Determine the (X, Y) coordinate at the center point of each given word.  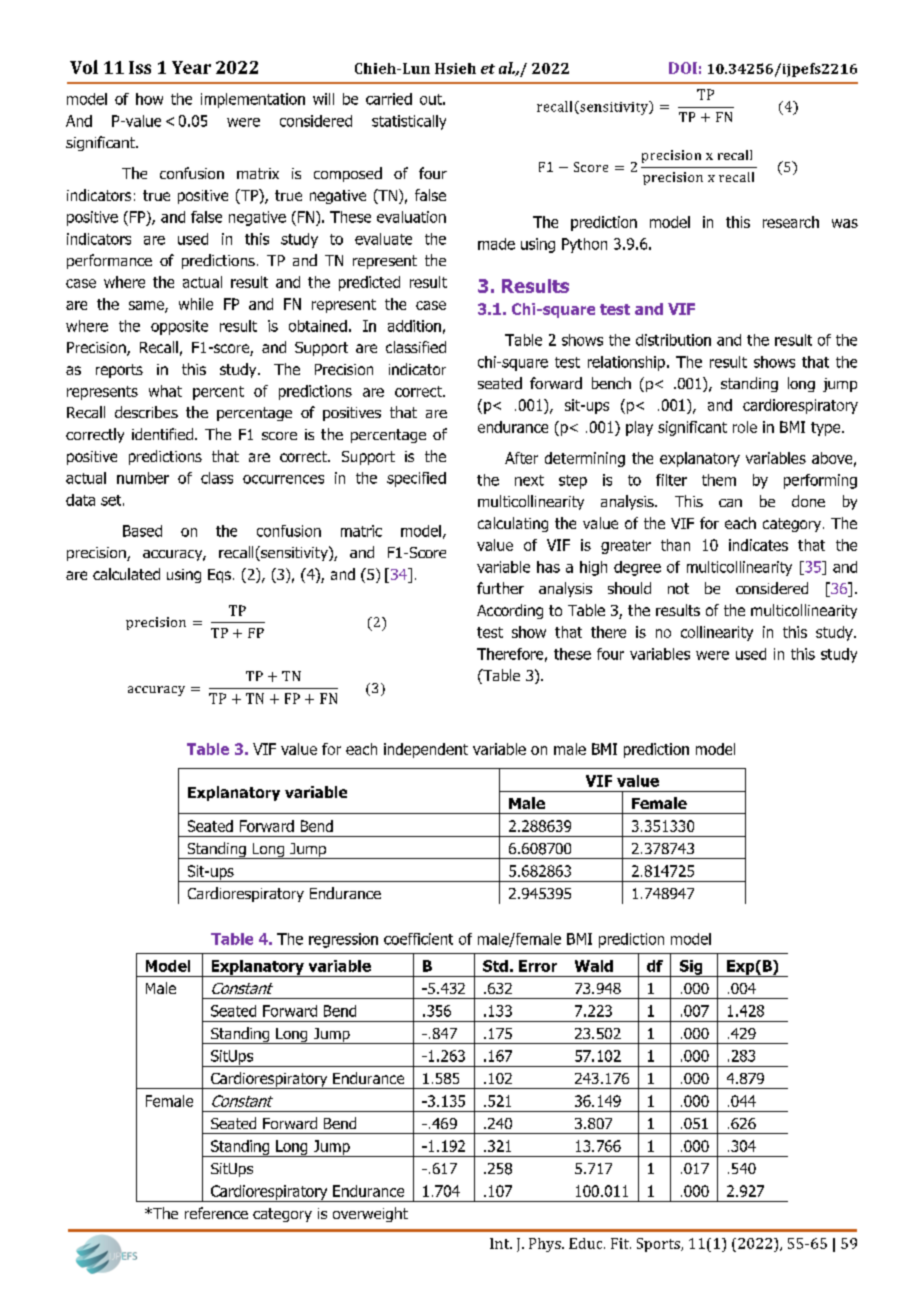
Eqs (219, 576)
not (678, 588)
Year (191, 67)
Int (501, 1243)
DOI (683, 68)
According (510, 611)
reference (216, 1213)
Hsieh (455, 68)
